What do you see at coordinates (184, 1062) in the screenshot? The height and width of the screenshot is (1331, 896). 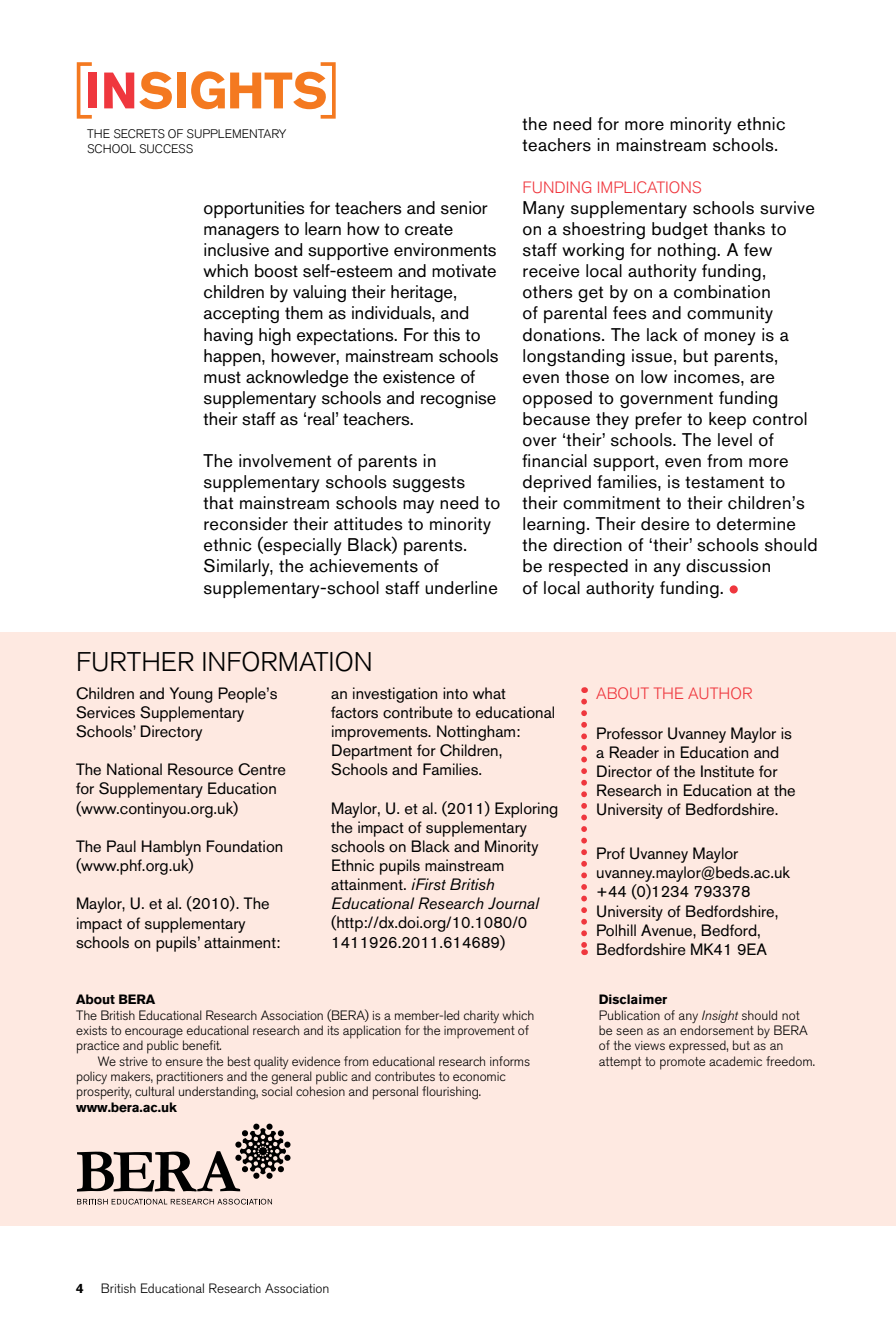 I see `ensure` at bounding box center [184, 1062].
